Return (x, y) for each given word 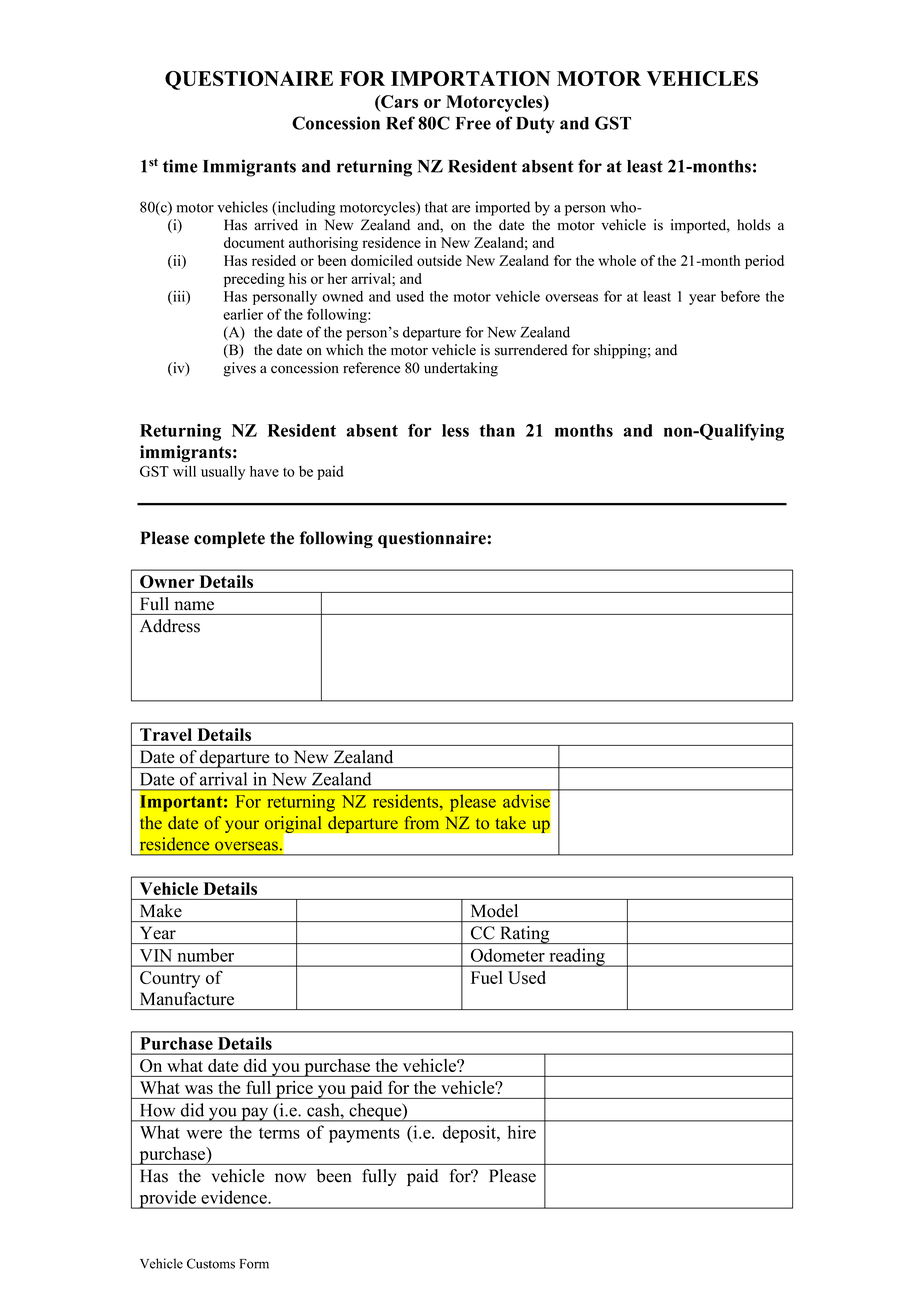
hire (522, 1132)
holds (754, 225)
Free (473, 123)
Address (170, 626)
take (511, 822)
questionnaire (433, 539)
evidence (235, 1197)
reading (577, 957)
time (180, 166)
